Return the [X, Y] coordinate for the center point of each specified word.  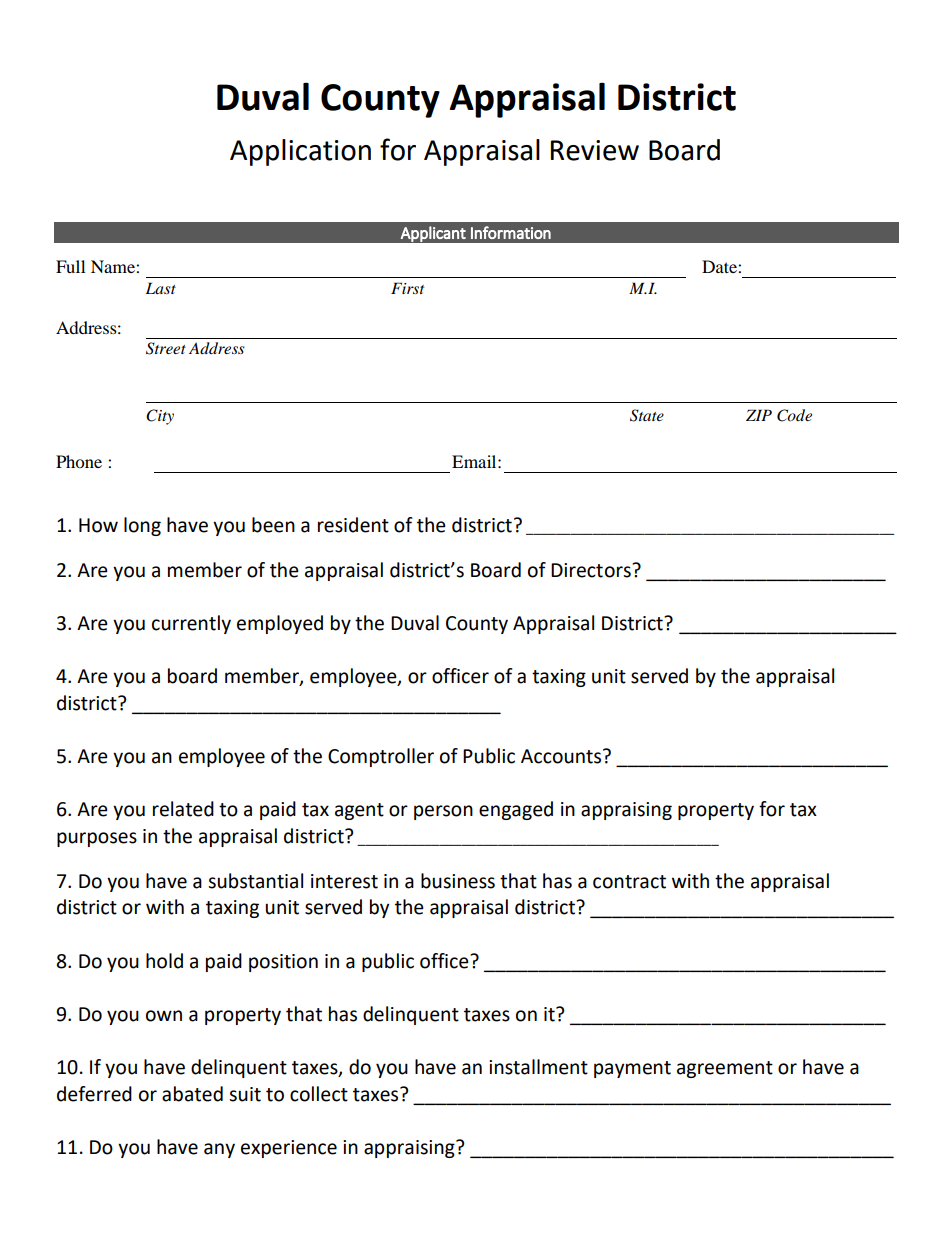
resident [353, 525]
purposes [97, 839]
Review [595, 150]
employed [280, 624]
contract [629, 882]
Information [511, 232]
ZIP [759, 415]
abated [192, 1094]
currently [191, 624]
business [458, 881]
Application [300, 152]
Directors [592, 570]
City [160, 417]
